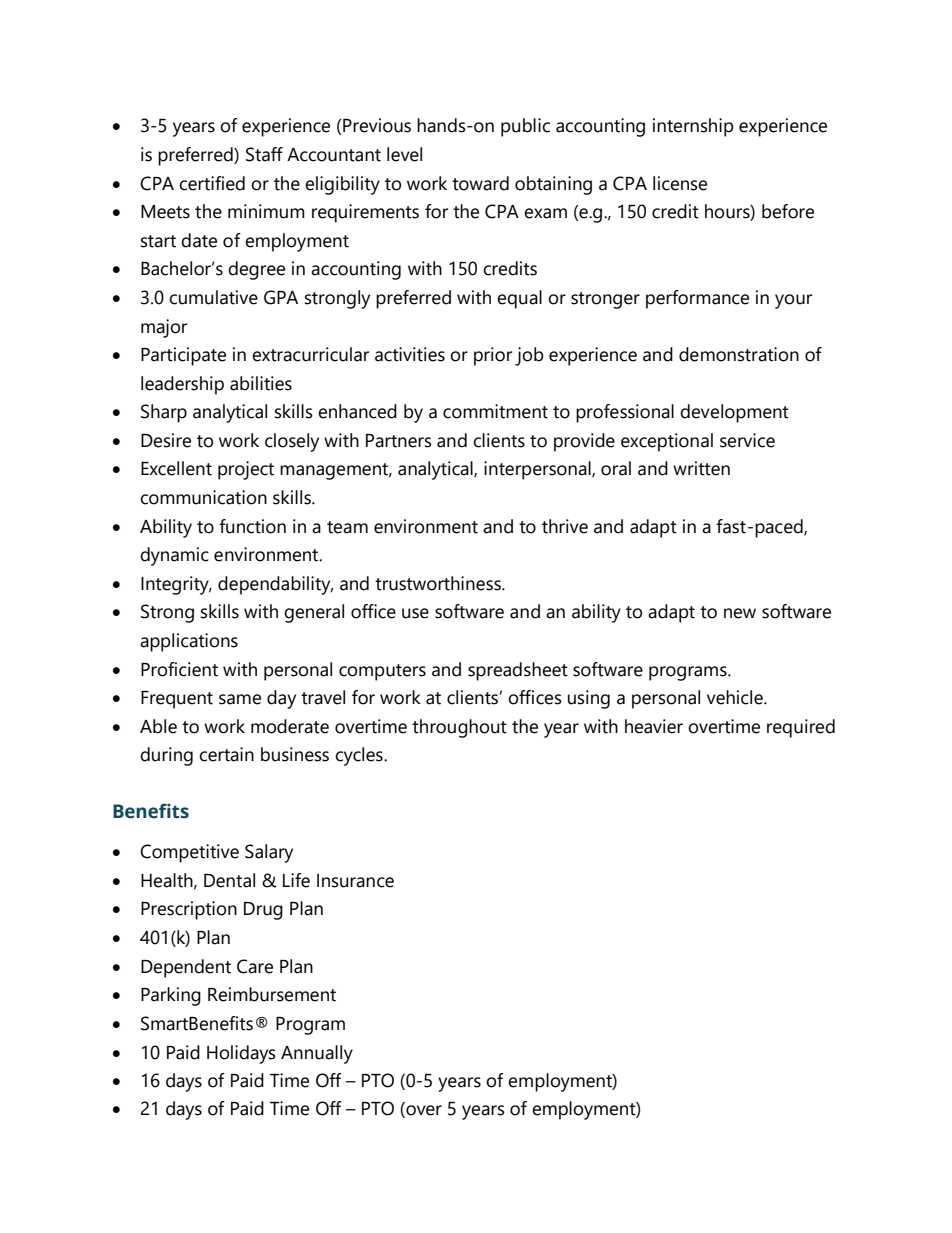  Describe the element at coordinates (261, 383) in the image. I see `abilities` at that location.
